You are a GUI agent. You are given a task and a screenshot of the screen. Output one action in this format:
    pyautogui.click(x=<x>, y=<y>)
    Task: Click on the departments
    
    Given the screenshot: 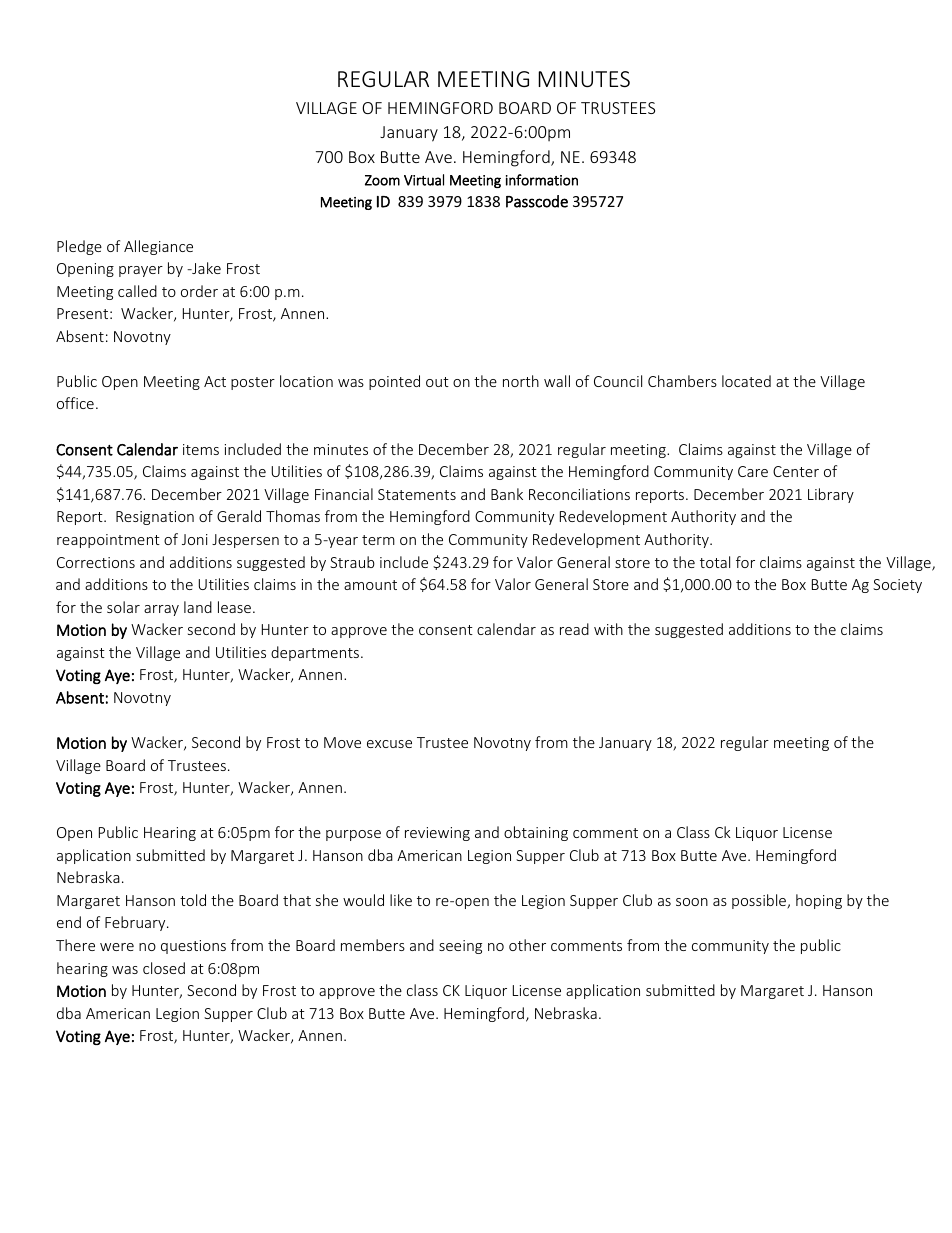 What is the action you would take?
    pyautogui.click(x=315, y=653)
